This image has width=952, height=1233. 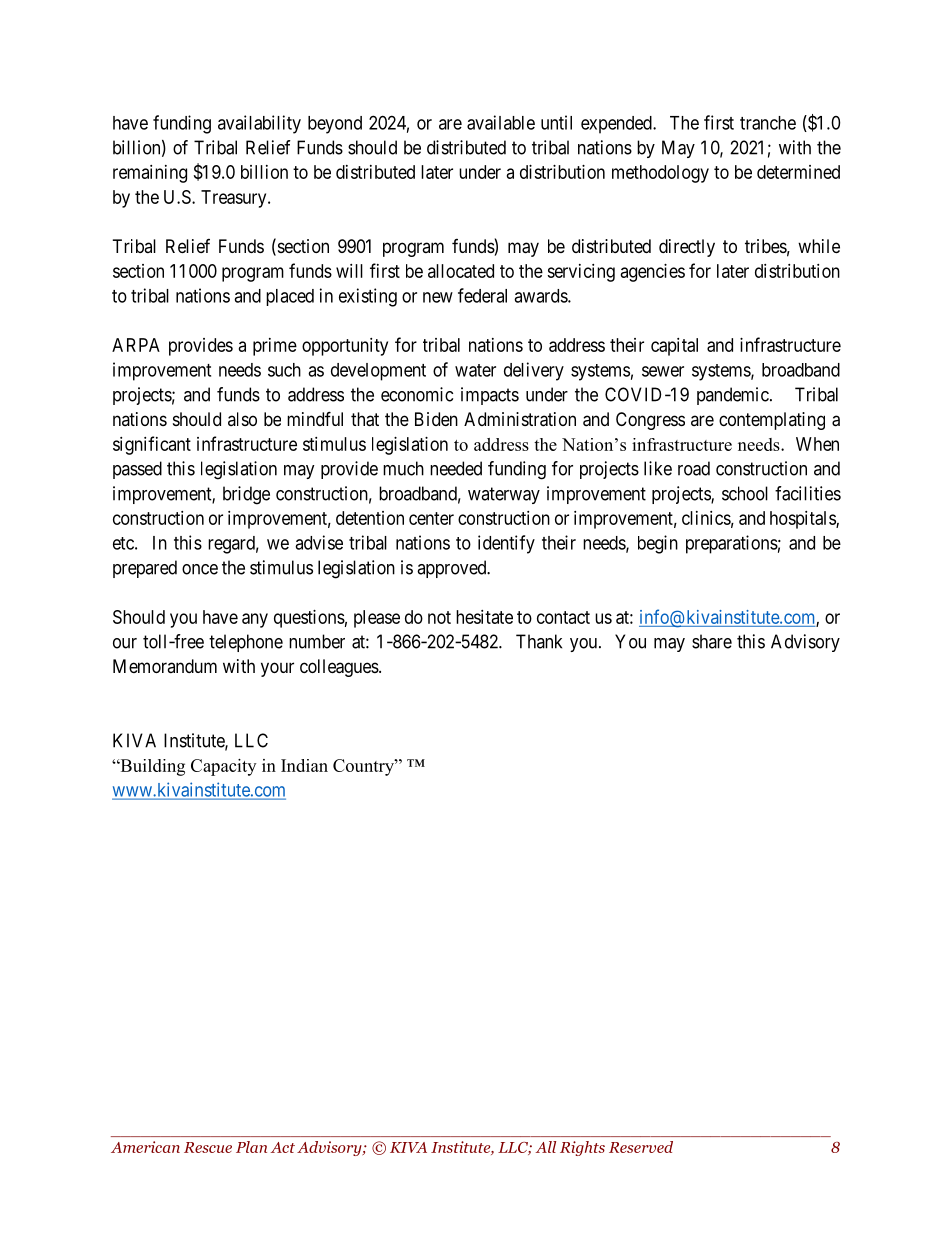 What do you see at coordinates (641, 1147) in the image?
I see `Reserved` at bounding box center [641, 1147].
